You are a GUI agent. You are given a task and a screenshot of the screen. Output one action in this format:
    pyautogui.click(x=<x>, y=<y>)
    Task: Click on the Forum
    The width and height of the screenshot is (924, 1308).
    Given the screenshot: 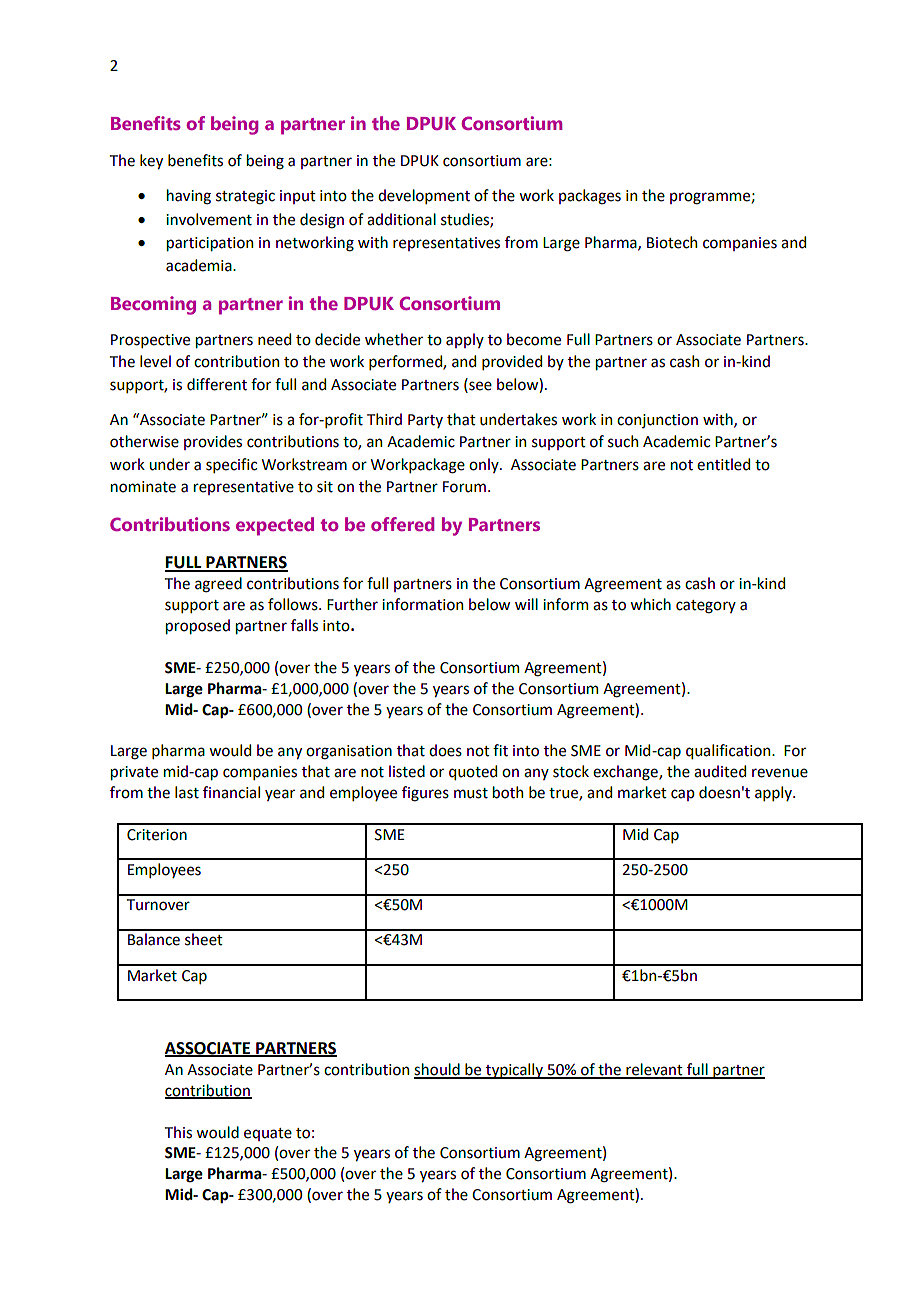 What is the action you would take?
    pyautogui.click(x=464, y=487)
